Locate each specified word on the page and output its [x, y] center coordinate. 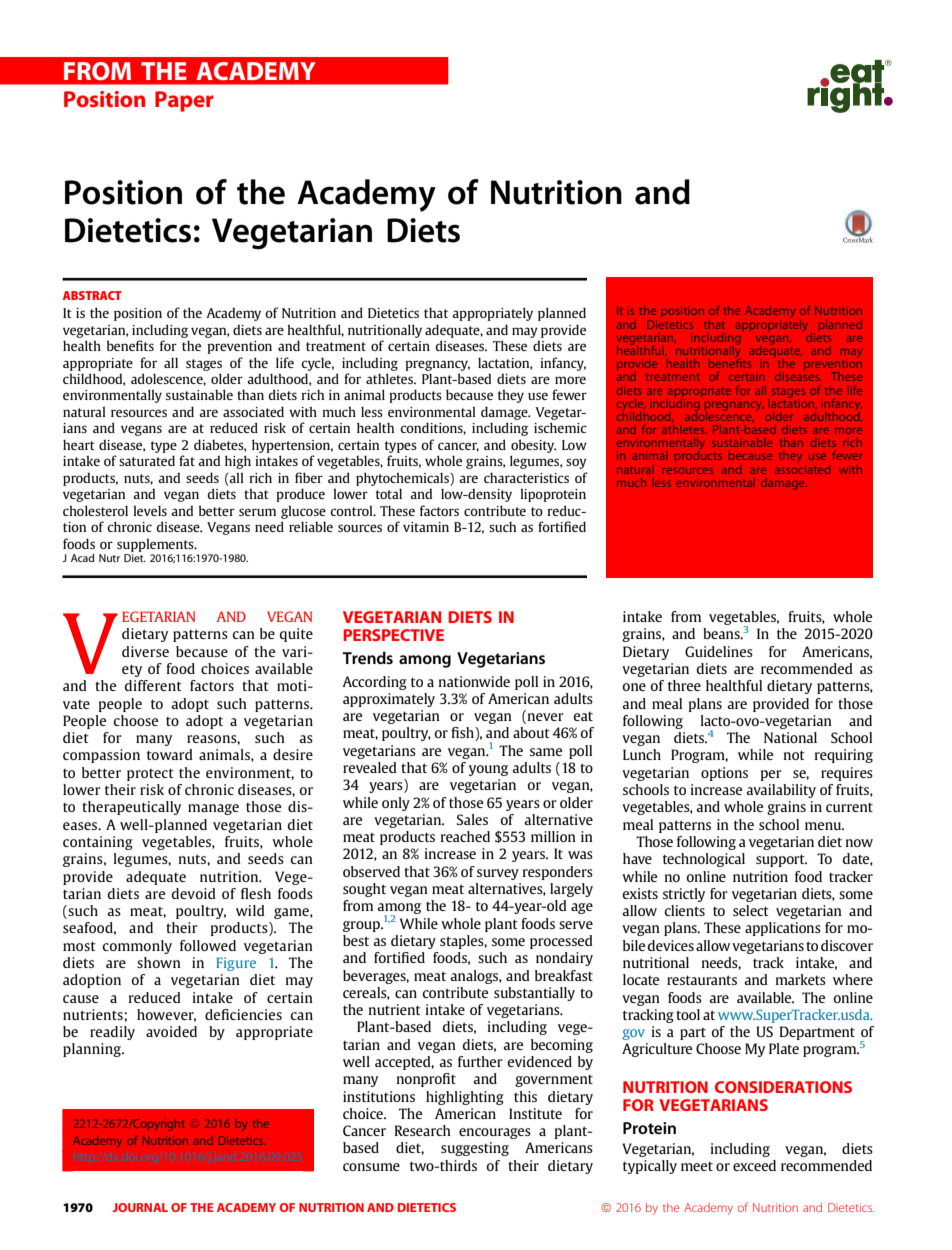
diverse [145, 651]
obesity [533, 446]
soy [576, 463]
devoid [194, 893]
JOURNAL [140, 1207]
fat [187, 460]
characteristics [526, 478]
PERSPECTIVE [394, 635]
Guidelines [719, 651]
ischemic [560, 427]
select [751, 910]
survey [498, 874]
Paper [184, 101]
